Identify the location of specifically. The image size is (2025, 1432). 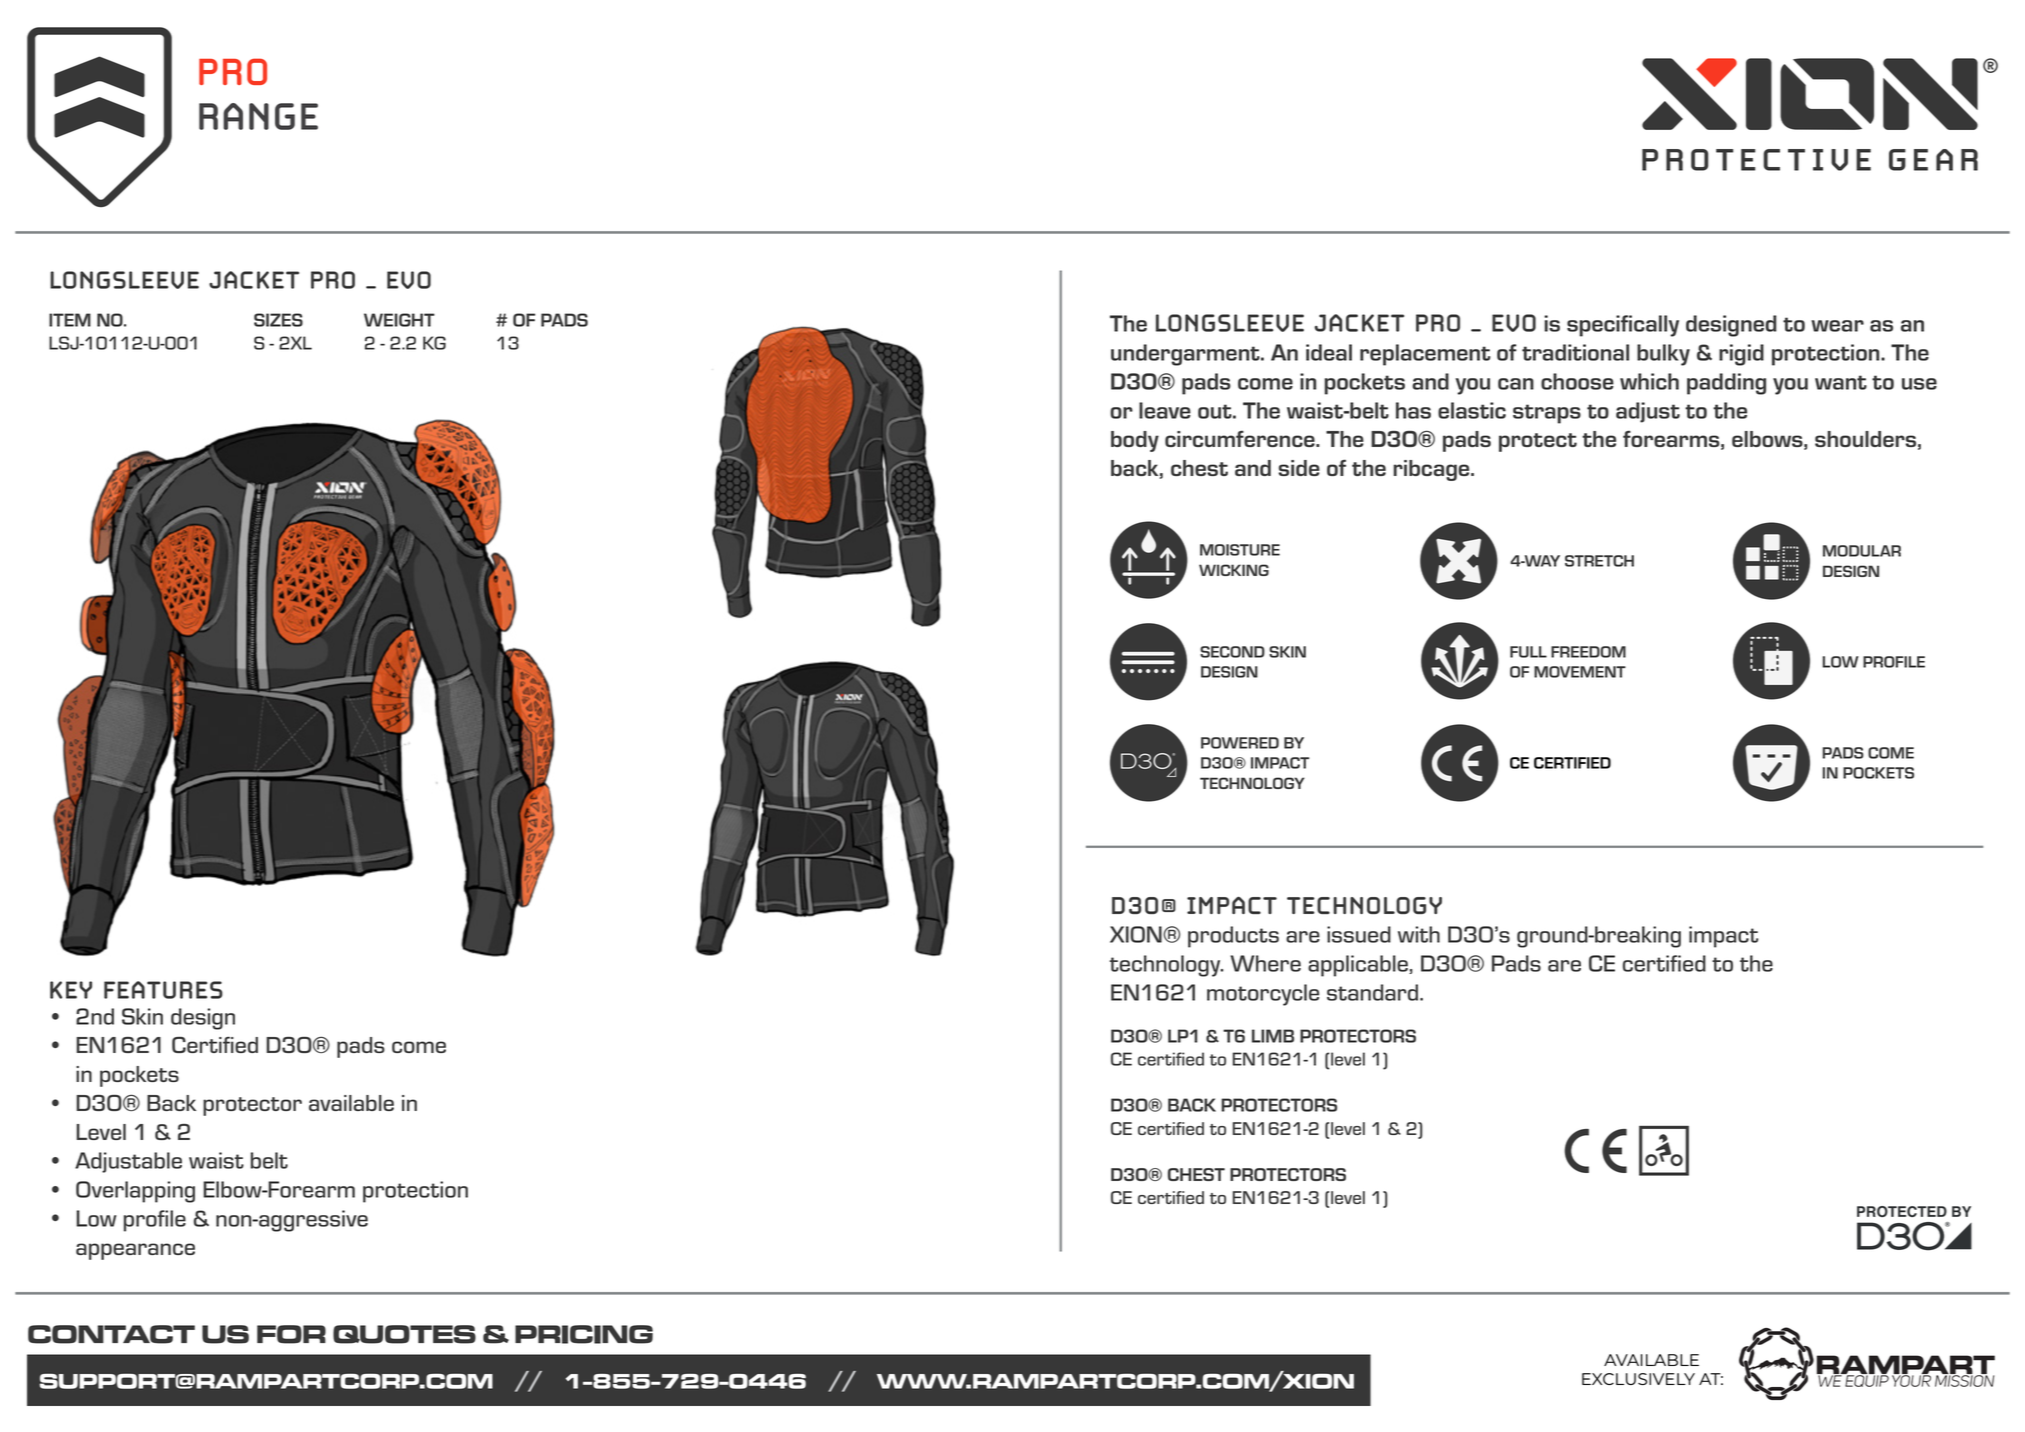
(1623, 326).
